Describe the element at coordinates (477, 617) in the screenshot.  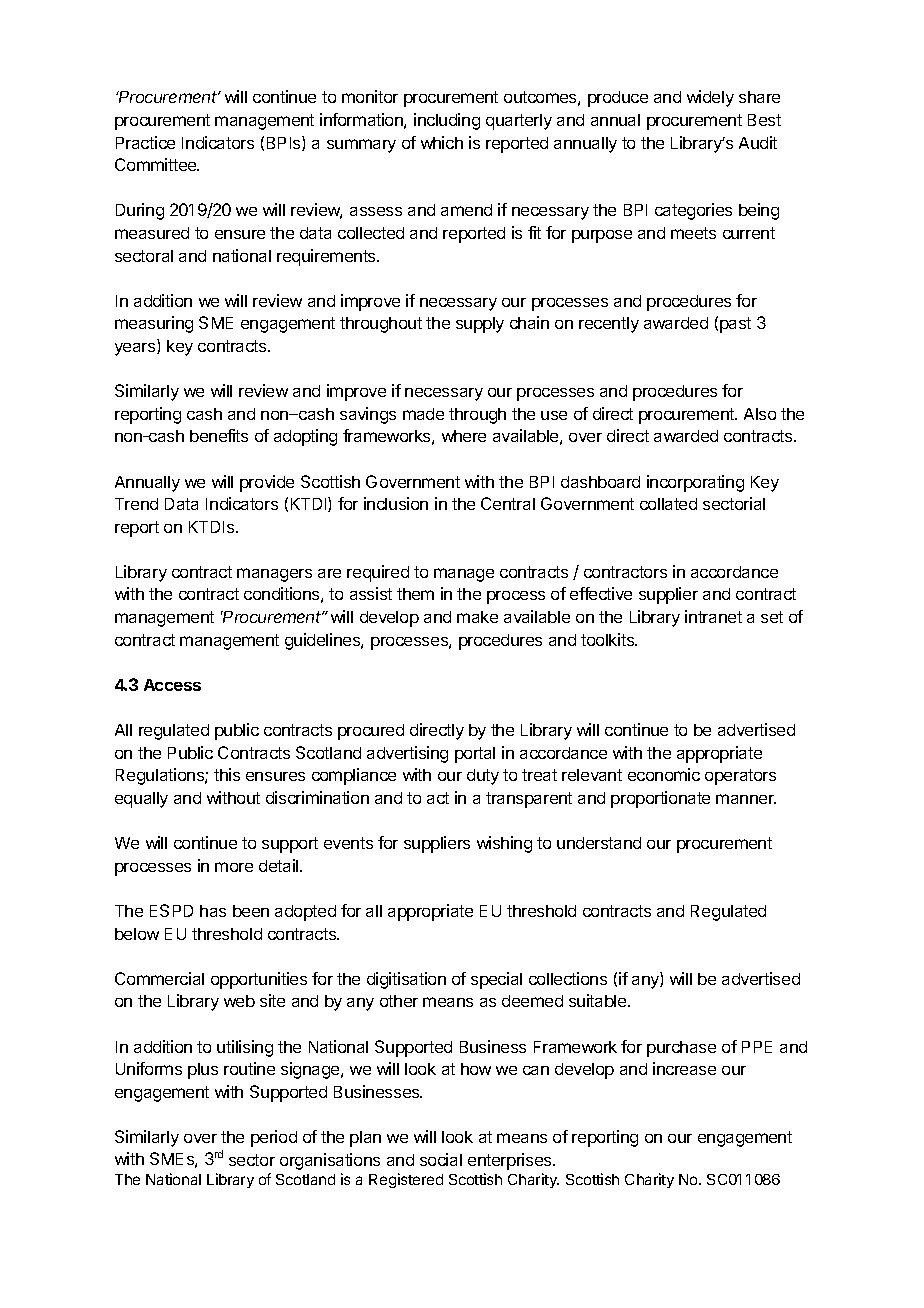
I see `make` at that location.
